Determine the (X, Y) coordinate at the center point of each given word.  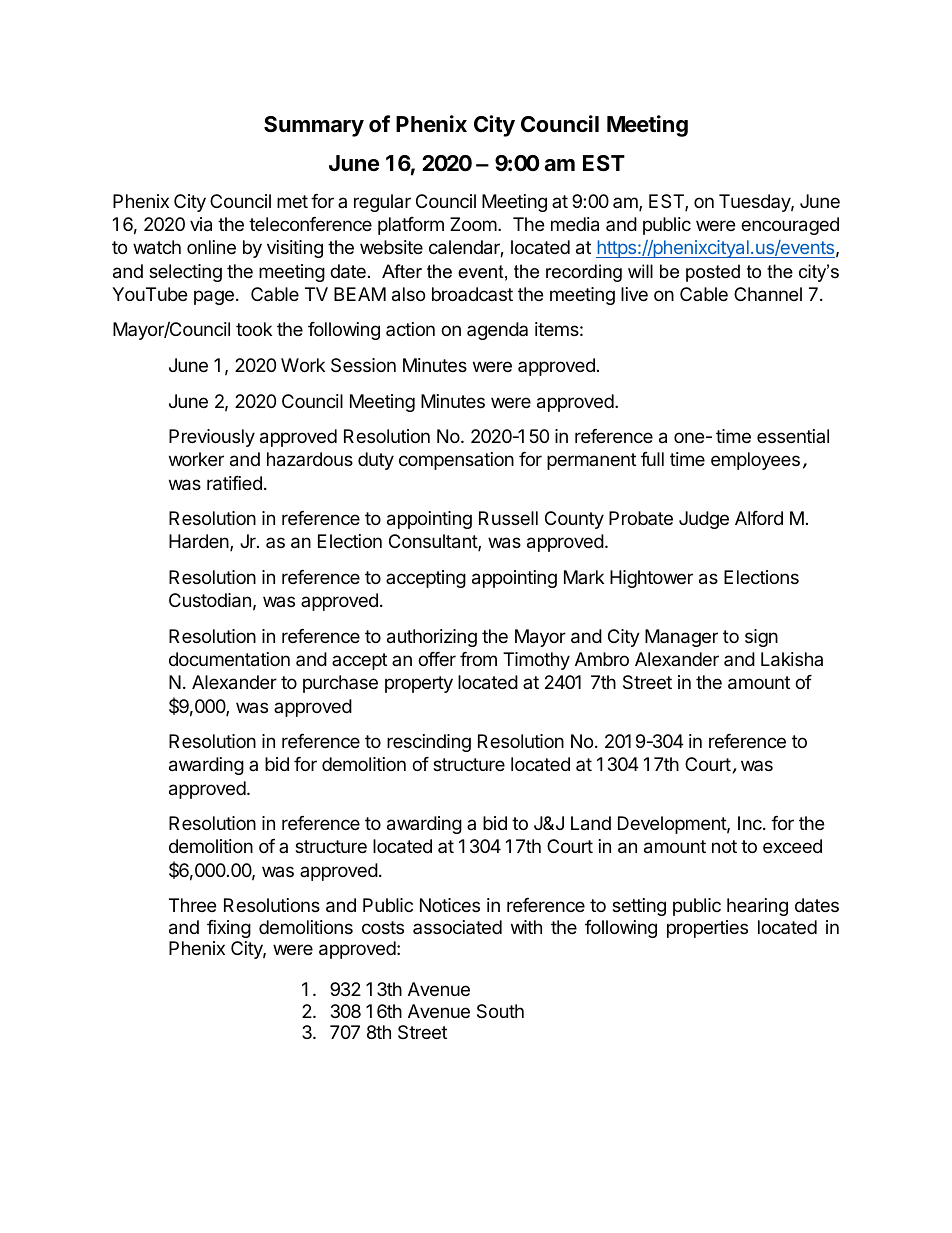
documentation (229, 659)
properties (707, 929)
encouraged (790, 226)
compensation (456, 461)
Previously (212, 438)
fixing (229, 929)
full (652, 459)
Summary (314, 126)
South (500, 1011)
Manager (681, 638)
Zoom (473, 224)
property (419, 684)
